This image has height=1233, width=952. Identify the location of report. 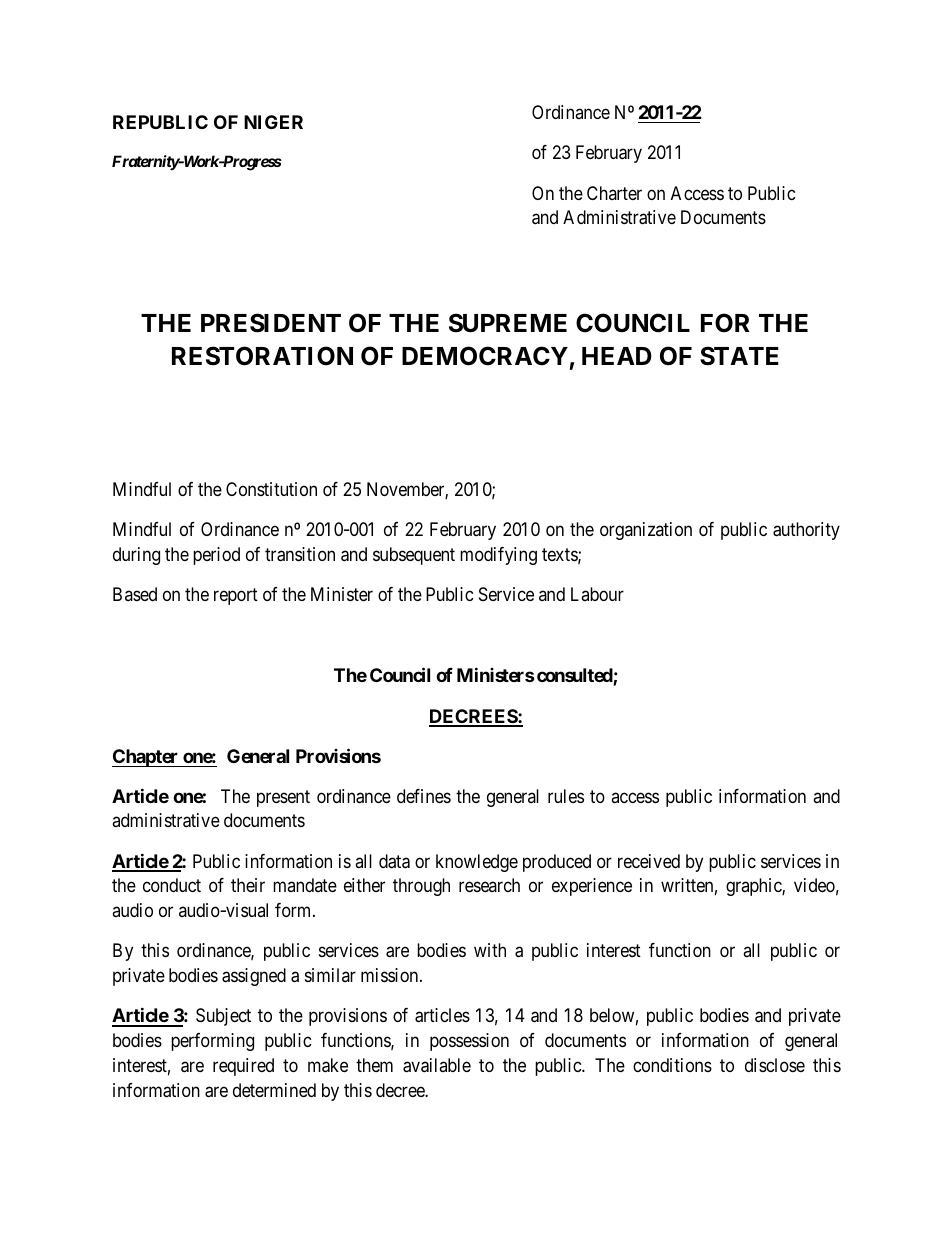
(236, 597).
